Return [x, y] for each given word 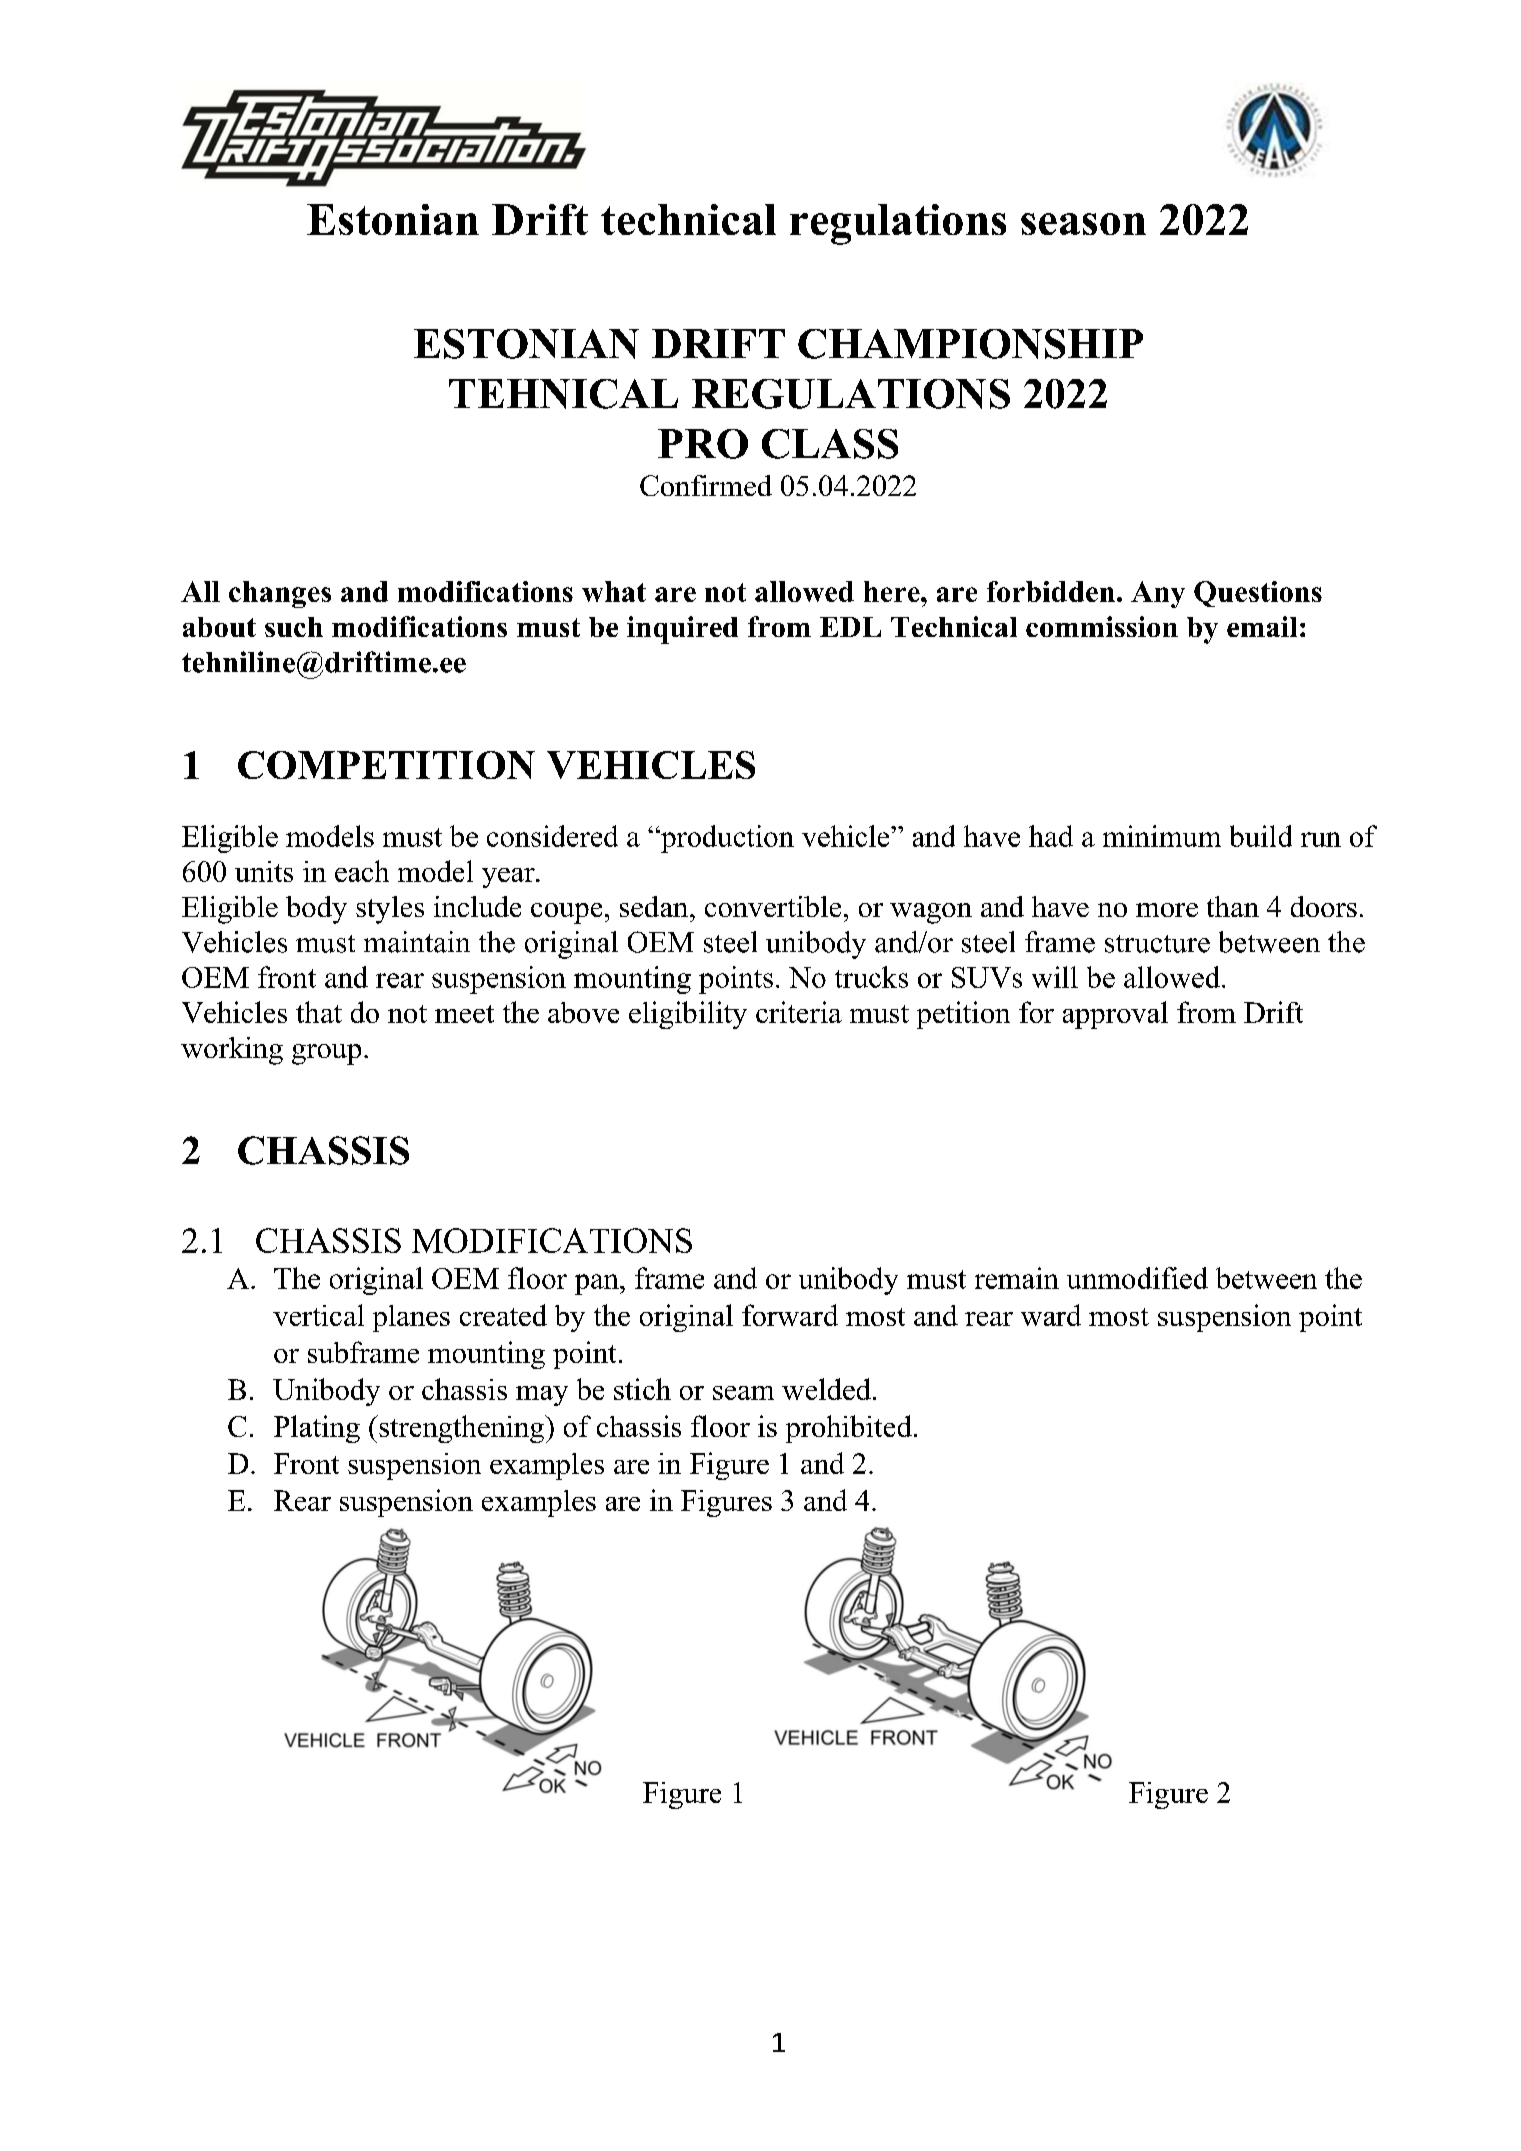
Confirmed [706, 485]
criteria [799, 1012]
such [294, 627]
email [1262, 626]
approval [1115, 1015]
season [1083, 224]
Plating [317, 1429]
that [319, 1012]
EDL [850, 627]
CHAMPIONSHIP [970, 344]
